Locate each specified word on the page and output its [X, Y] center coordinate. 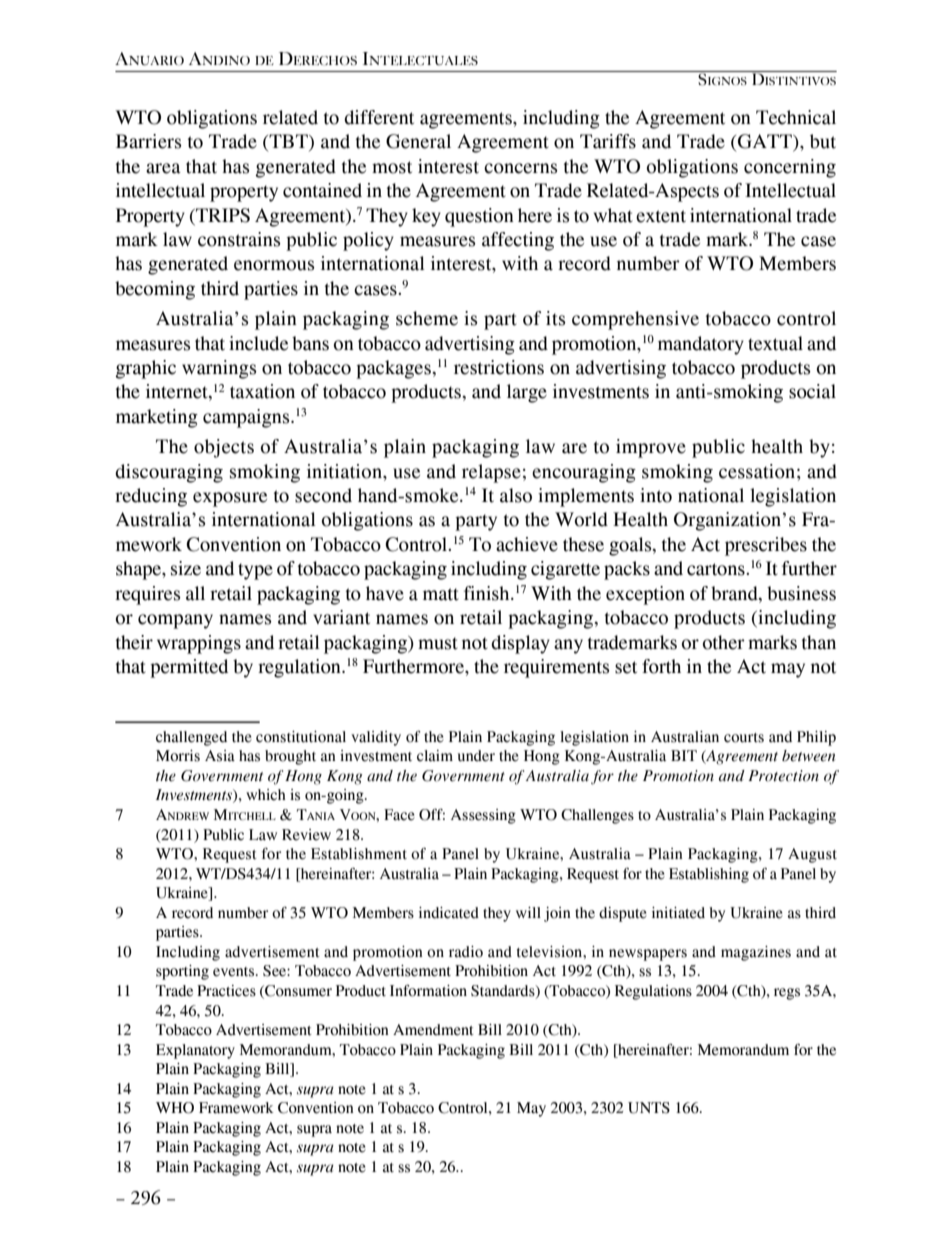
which [266, 795]
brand [735, 593]
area [163, 168]
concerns [520, 168]
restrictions [499, 367]
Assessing [483, 816]
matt [441, 594]
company [175, 621]
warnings [219, 369]
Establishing [709, 875]
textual [775, 343]
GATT [766, 142]
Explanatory [195, 1051]
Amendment [433, 1030]
